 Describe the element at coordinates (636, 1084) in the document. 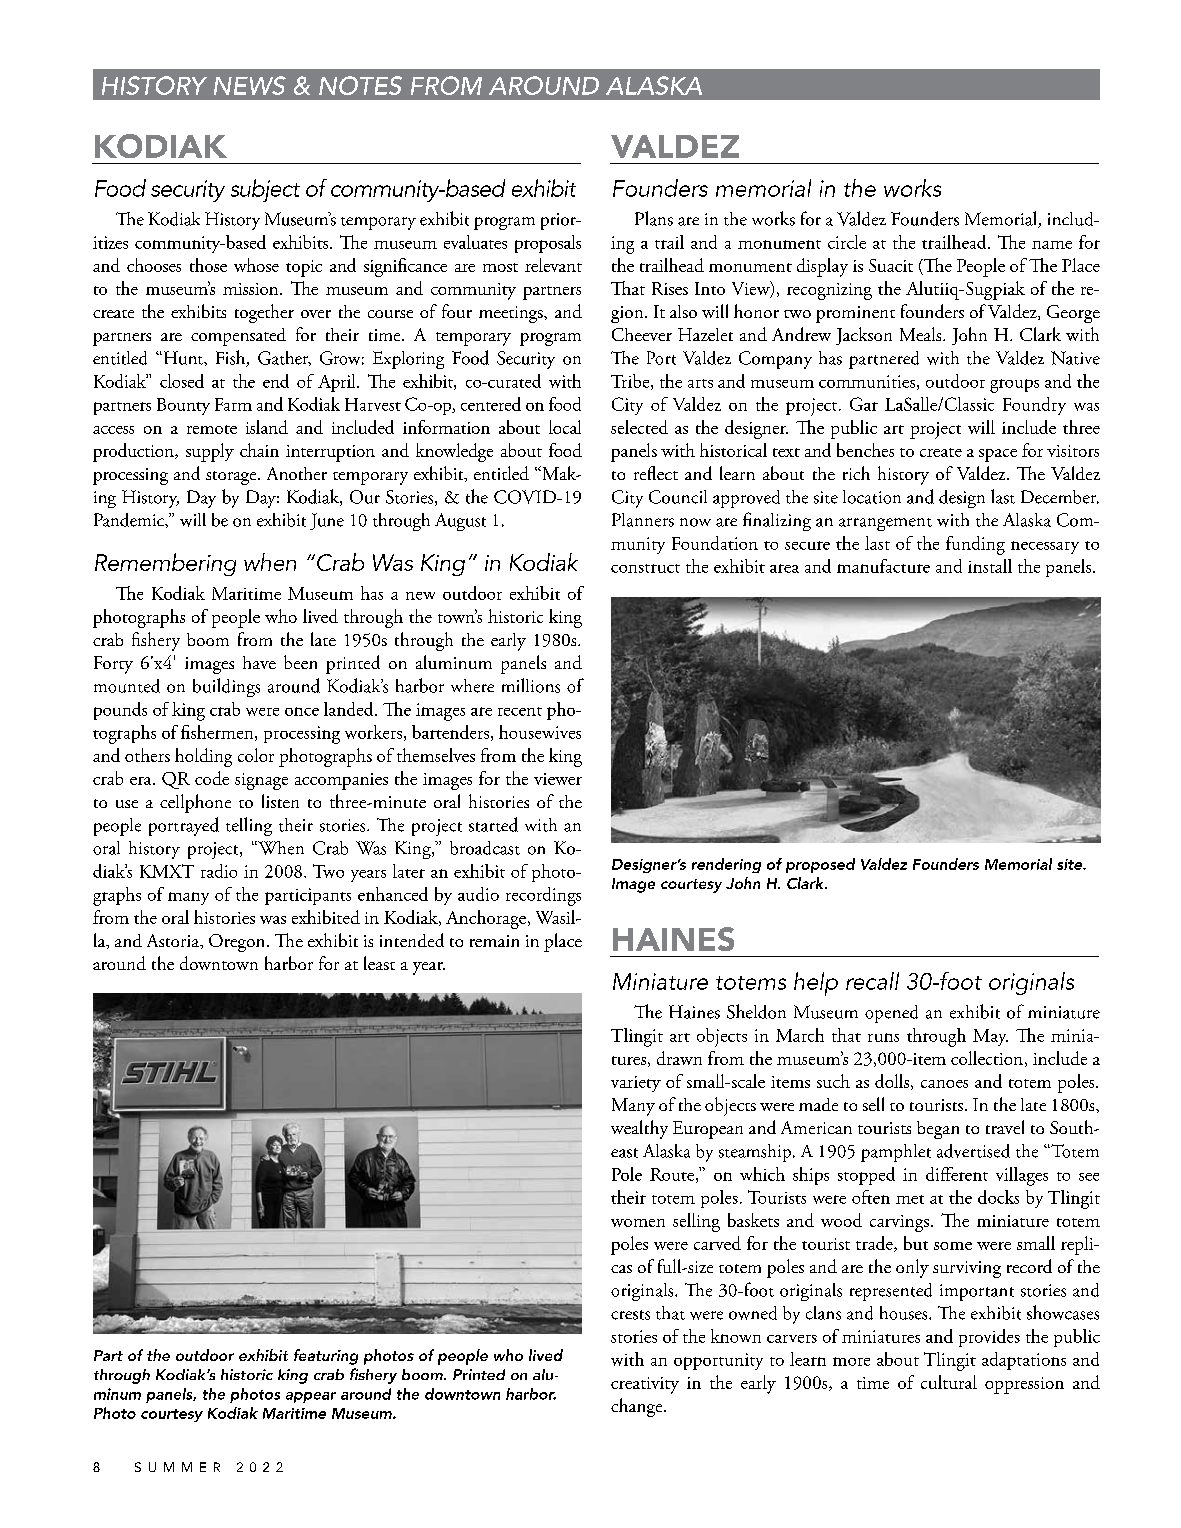

I see `variety` at that location.
